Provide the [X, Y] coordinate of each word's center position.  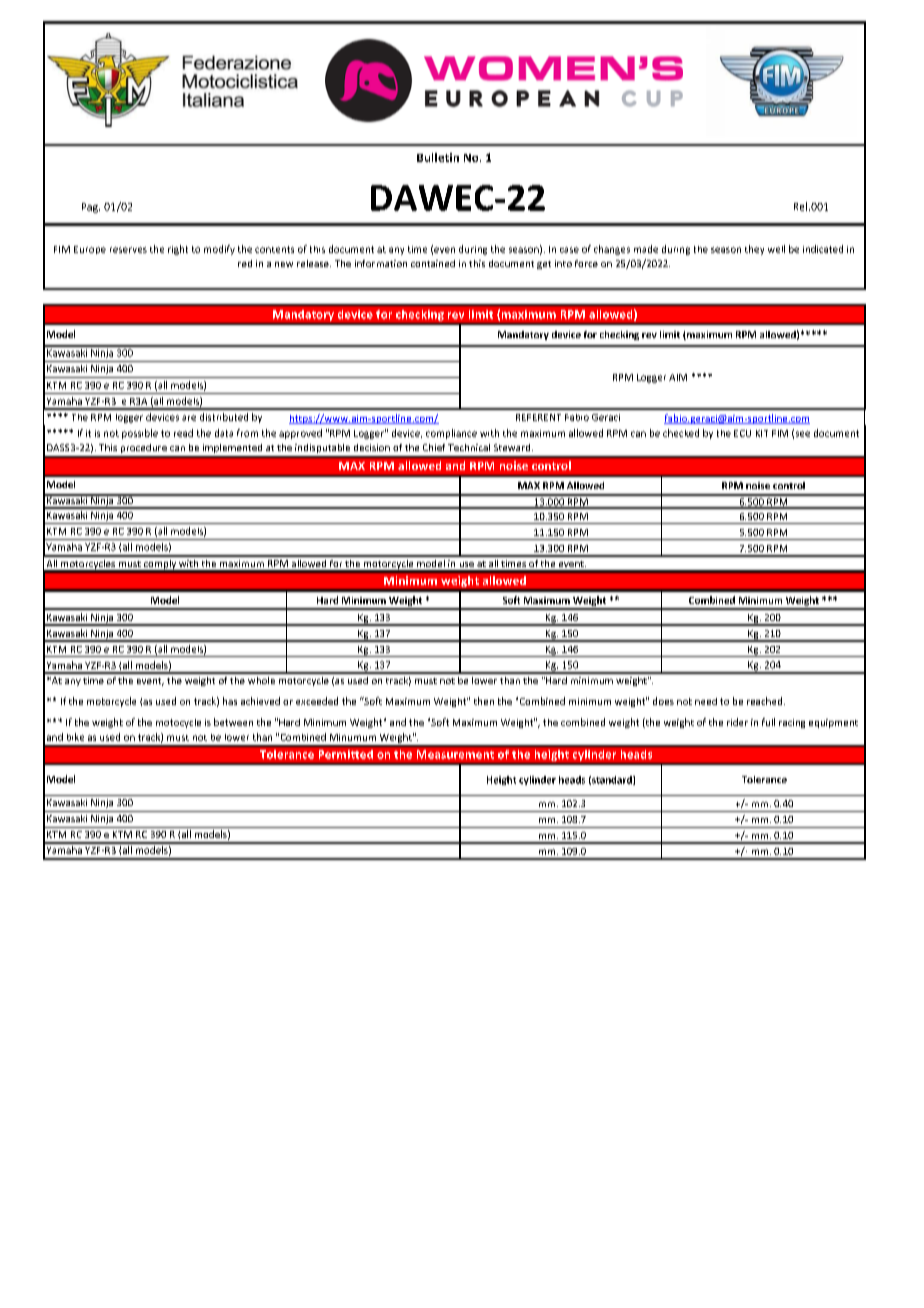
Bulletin [438, 157]
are [189, 418]
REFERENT [538, 417]
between [233, 722]
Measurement [455, 754]
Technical [469, 447]
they [754, 250]
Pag [91, 208]
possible [140, 434]
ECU [742, 433]
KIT [762, 433]
